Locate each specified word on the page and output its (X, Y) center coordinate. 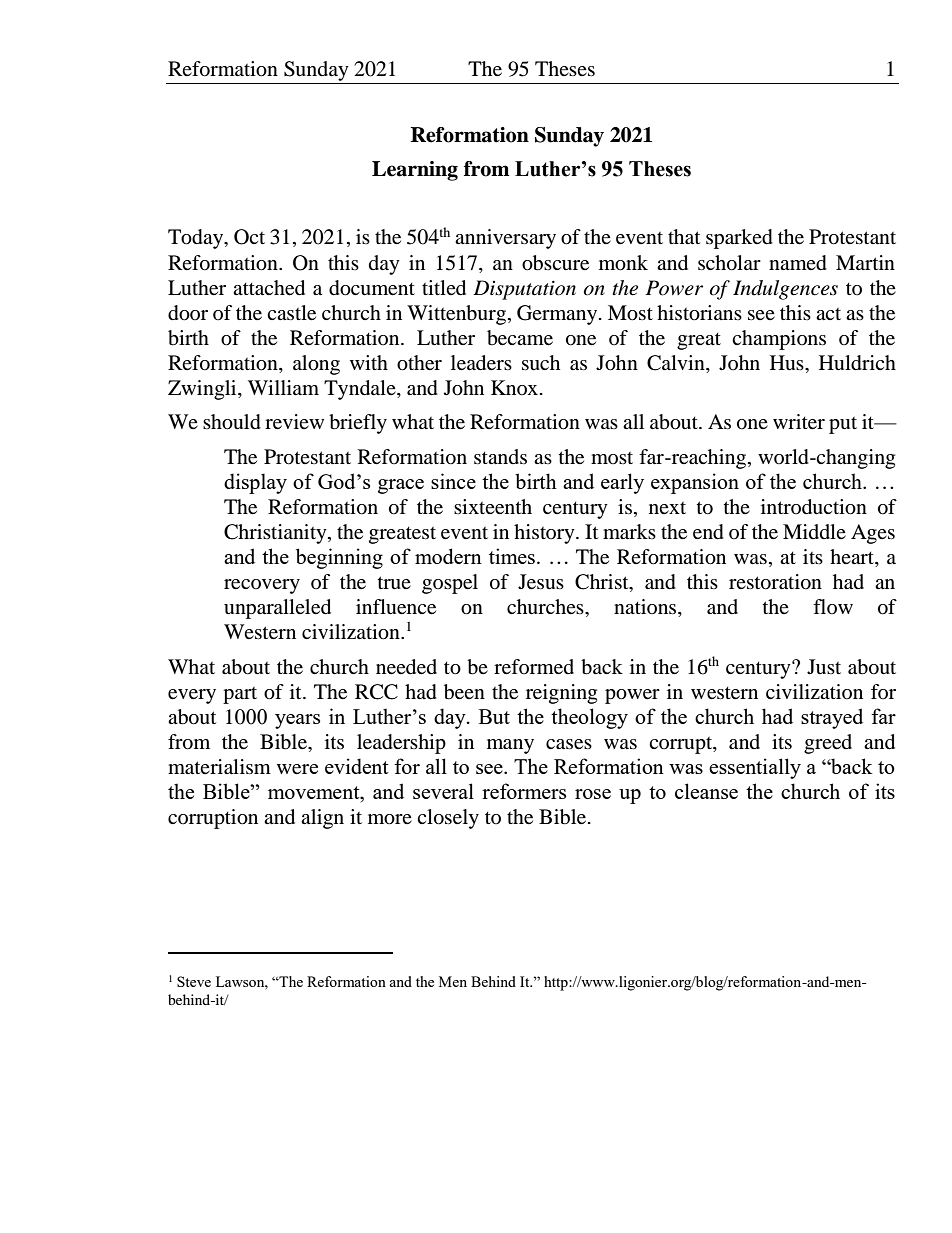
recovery (262, 586)
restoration (775, 582)
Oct (249, 237)
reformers (524, 791)
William (283, 387)
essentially (755, 768)
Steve (194, 981)
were (297, 769)
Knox (516, 387)
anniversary (505, 239)
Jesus (541, 582)
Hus (788, 362)
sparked (739, 239)
